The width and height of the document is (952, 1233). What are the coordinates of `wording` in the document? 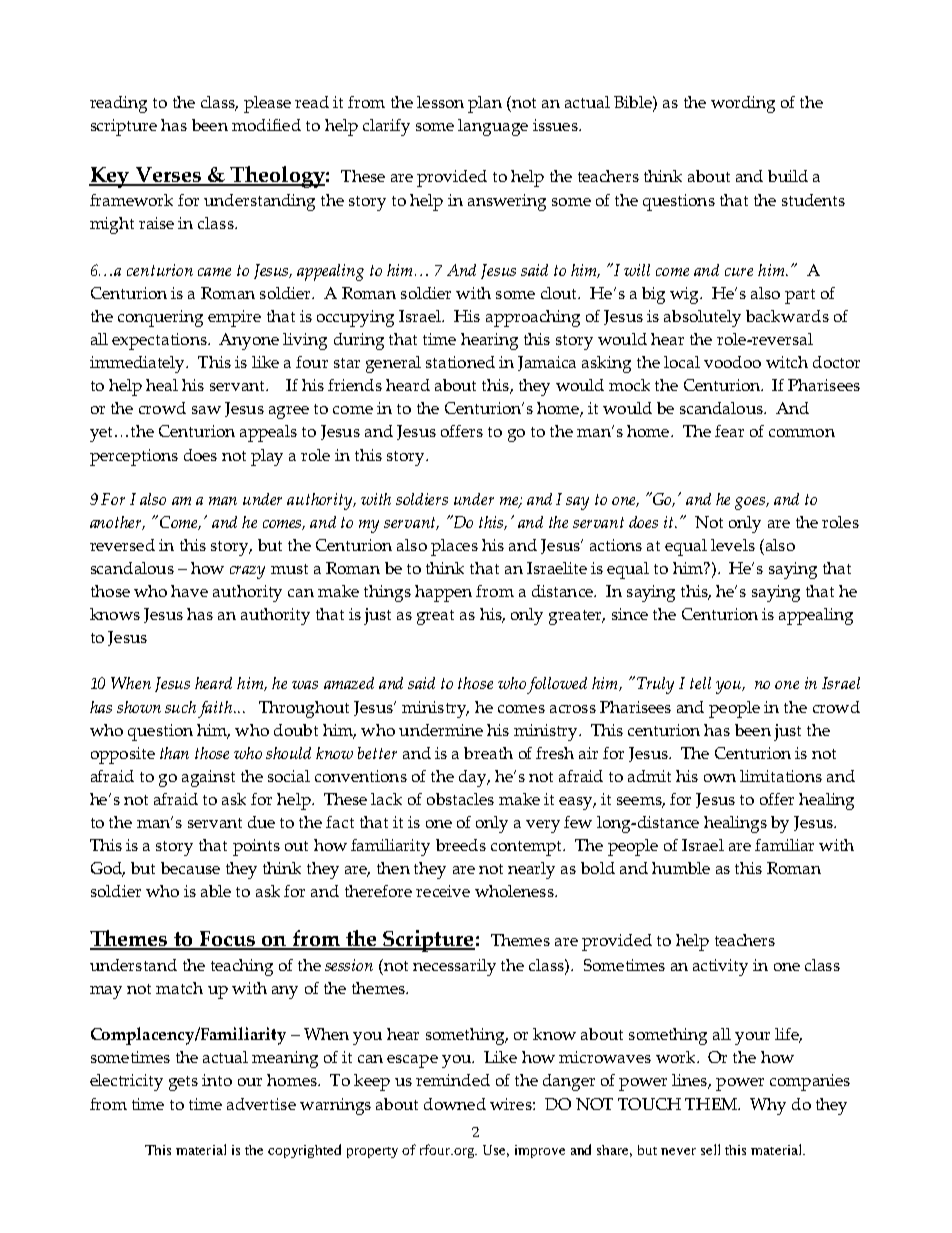 It's located at (743, 104).
